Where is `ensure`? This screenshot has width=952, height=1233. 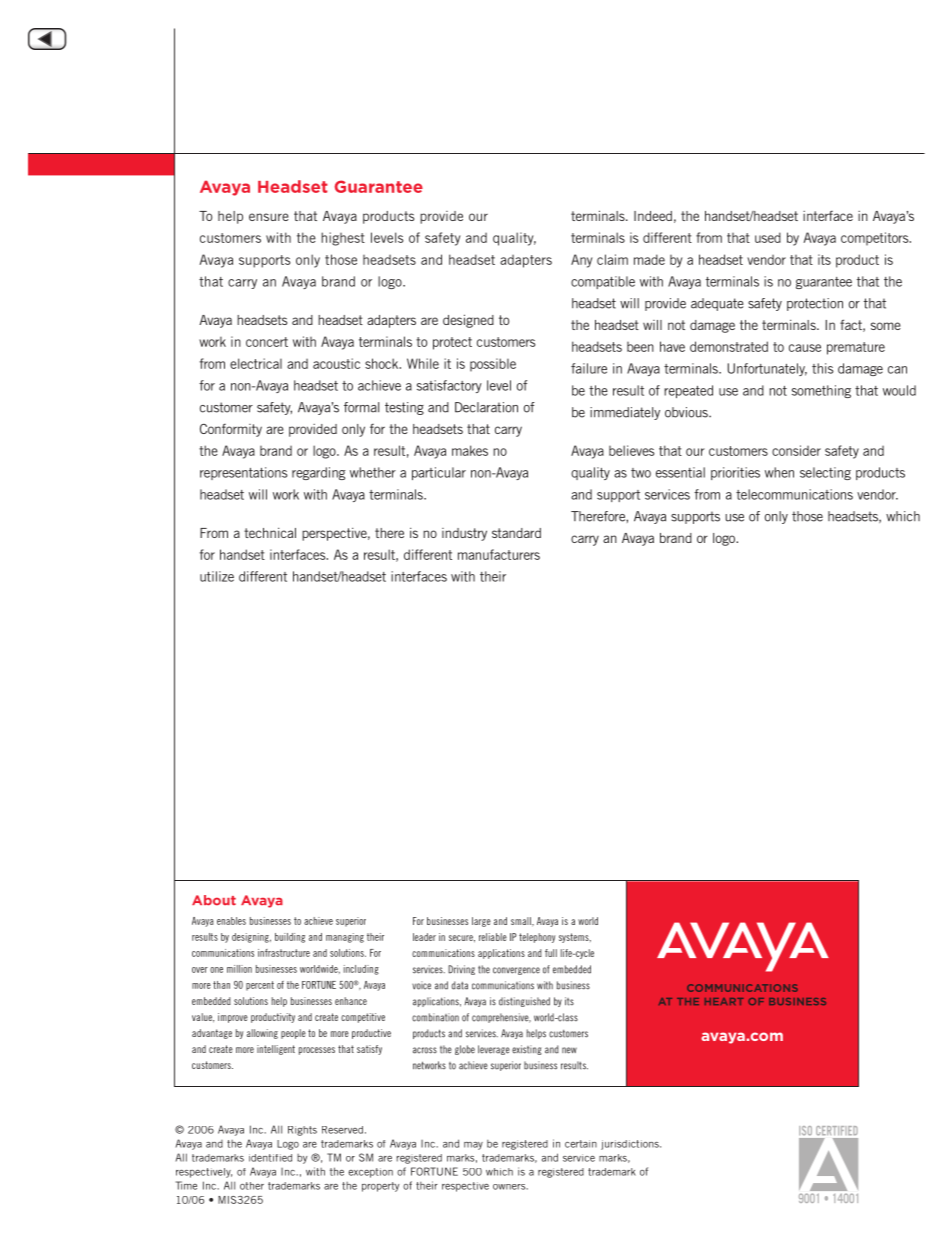
ensure is located at coordinates (269, 217).
